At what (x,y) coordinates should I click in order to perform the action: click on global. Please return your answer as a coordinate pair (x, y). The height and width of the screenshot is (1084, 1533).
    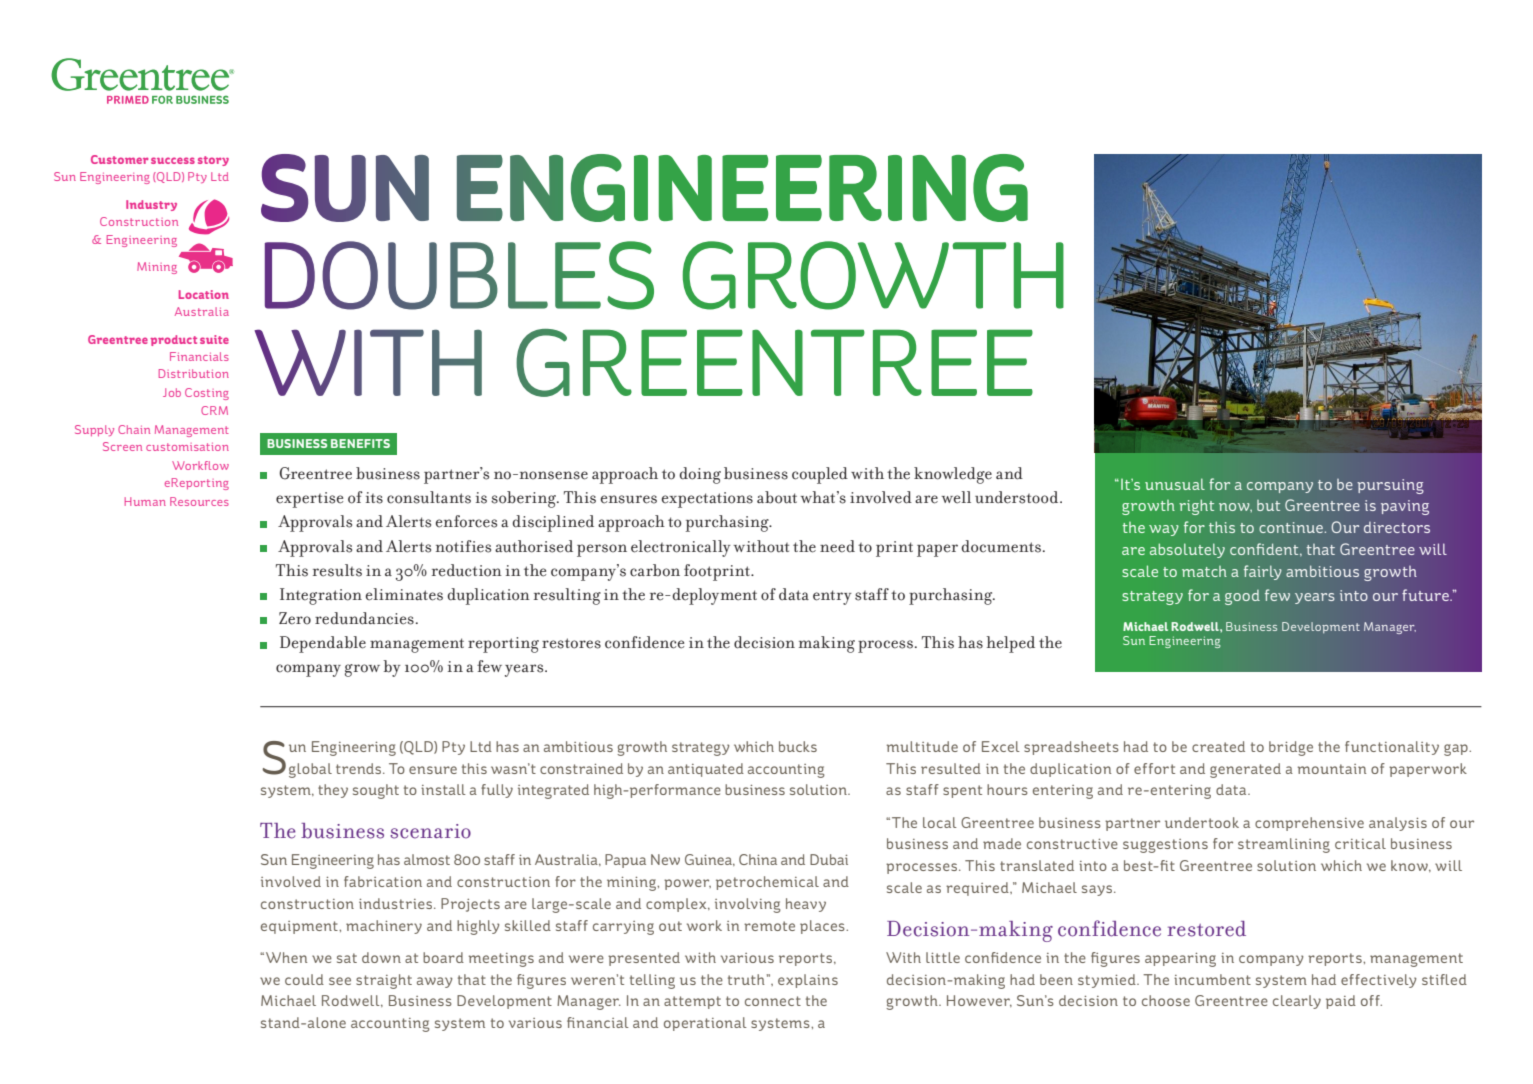
    Looking at the image, I should click on (310, 770).
